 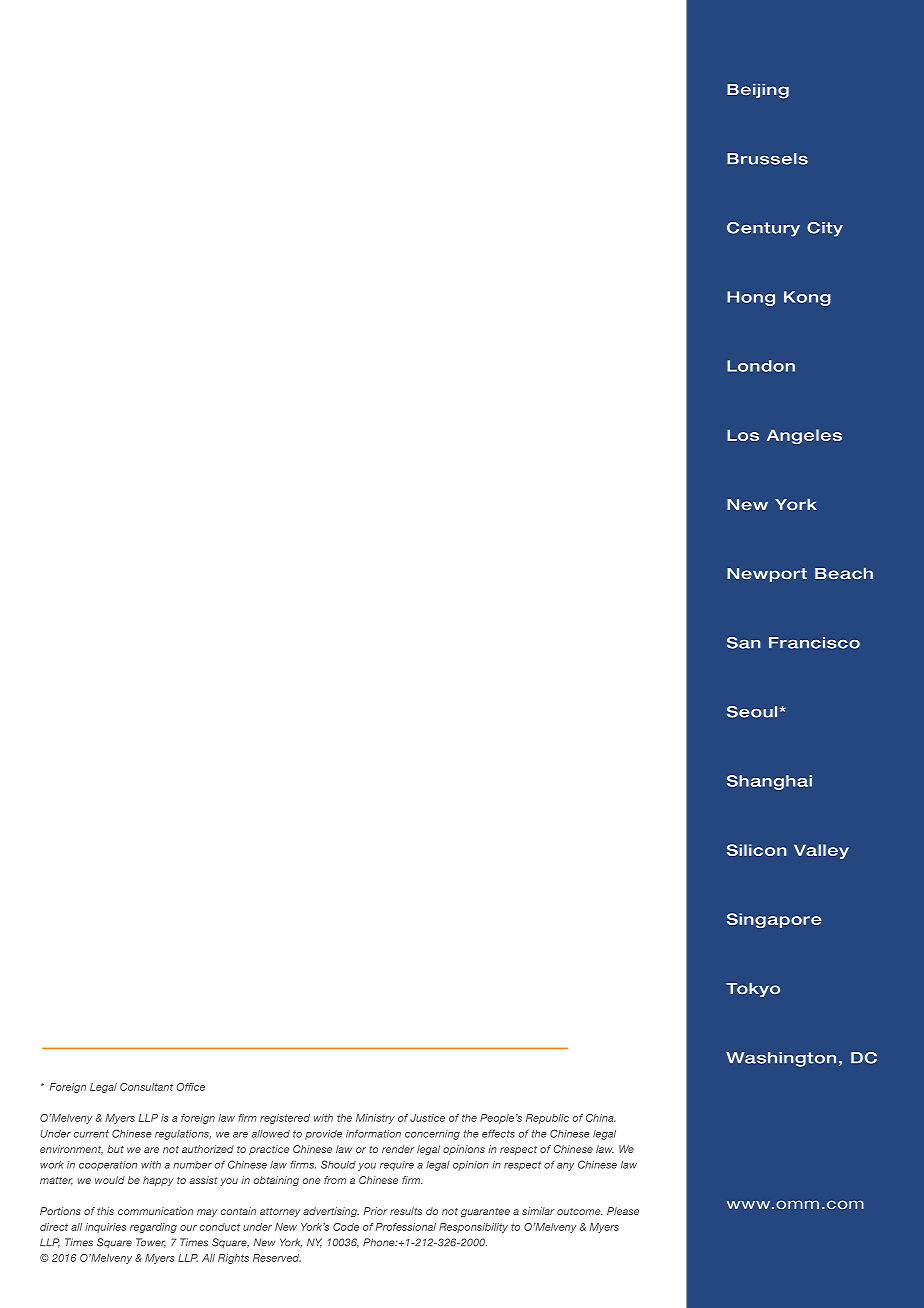 What do you see at coordinates (804, 436) in the screenshot?
I see `Angeles` at bounding box center [804, 436].
